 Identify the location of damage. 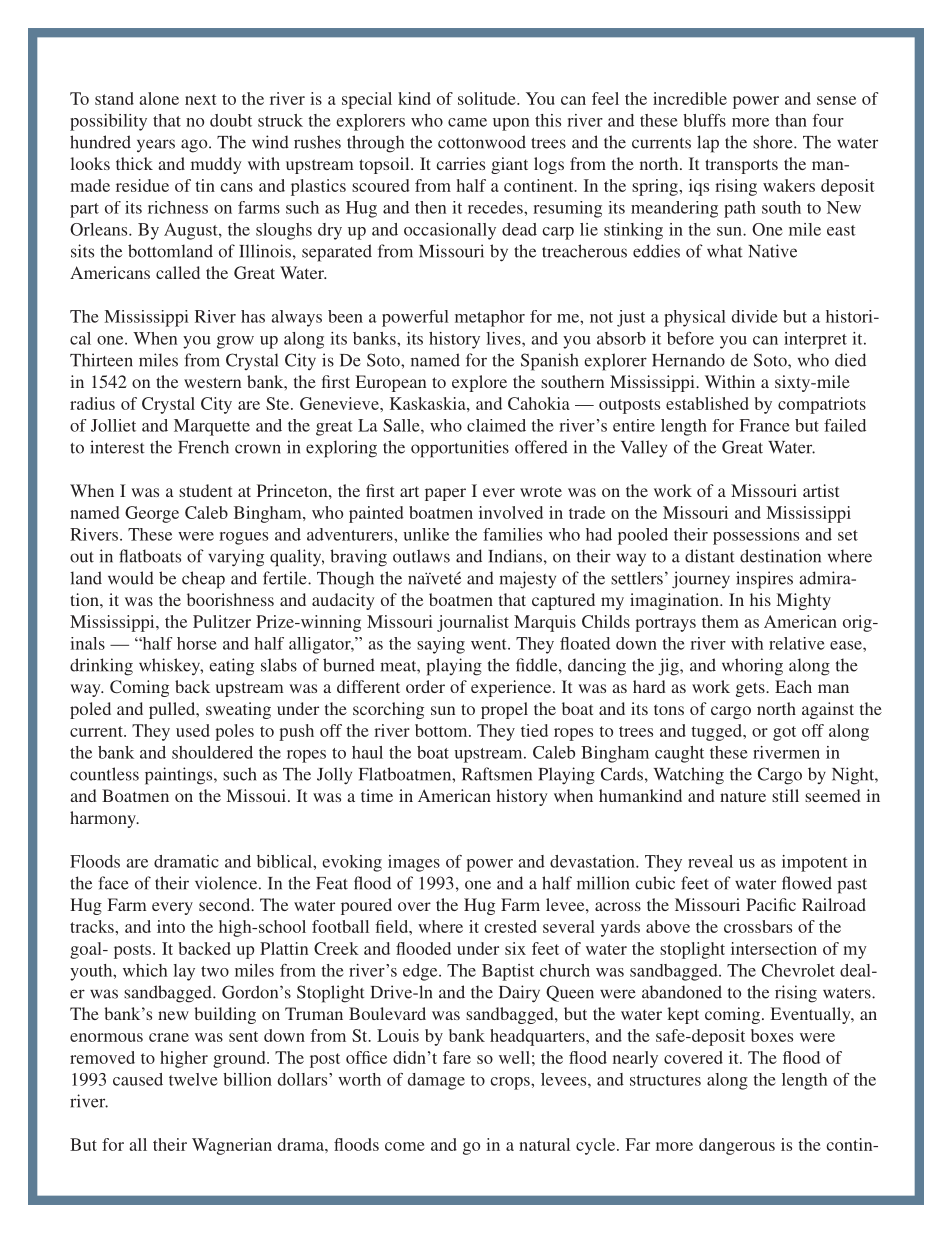
(436, 1081).
